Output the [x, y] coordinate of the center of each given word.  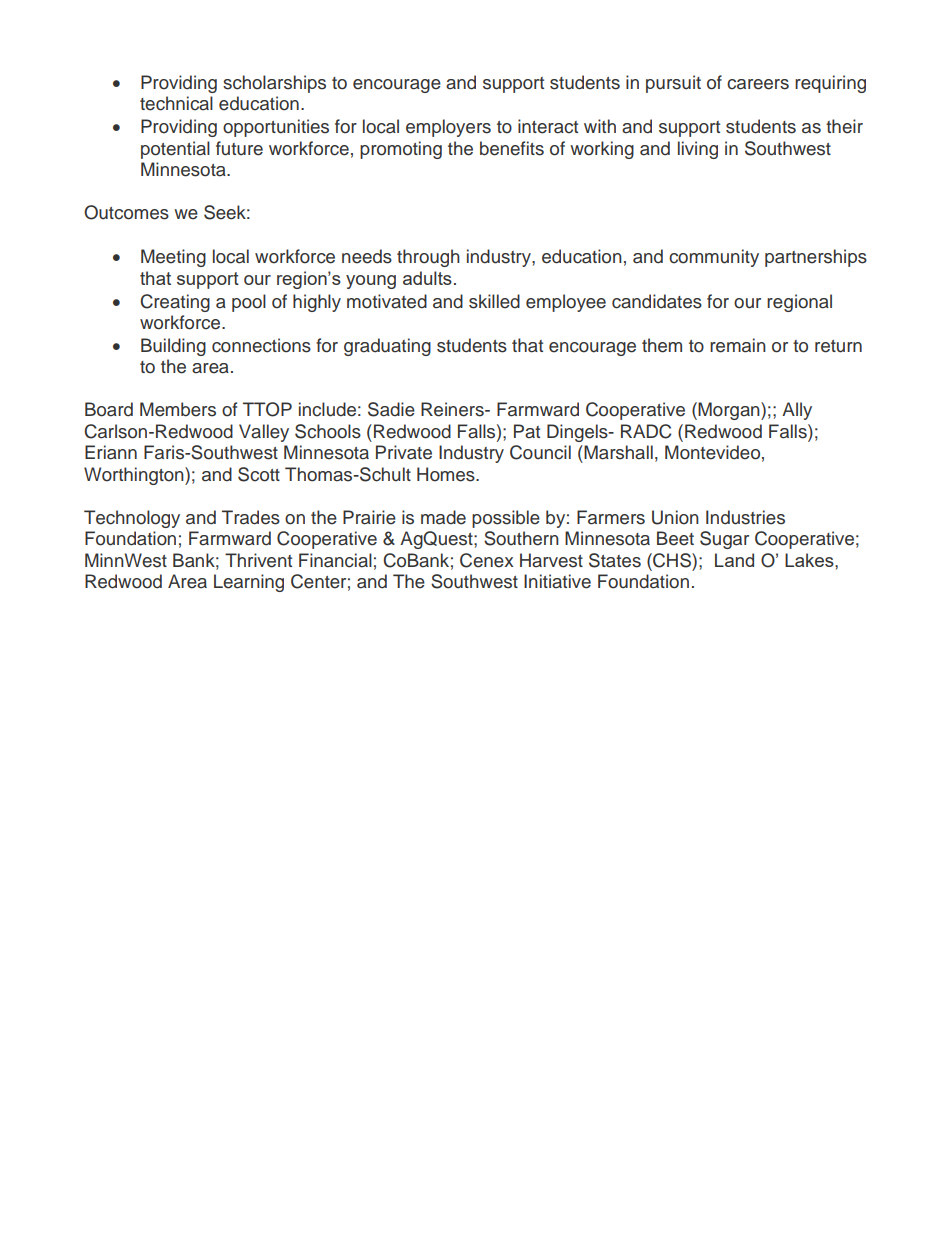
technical [176, 103]
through [428, 258]
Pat [527, 431]
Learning [249, 583]
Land [734, 560]
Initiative [557, 581]
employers [448, 128]
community [714, 258]
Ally [797, 411]
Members [178, 409]
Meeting [173, 258]
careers [758, 84]
